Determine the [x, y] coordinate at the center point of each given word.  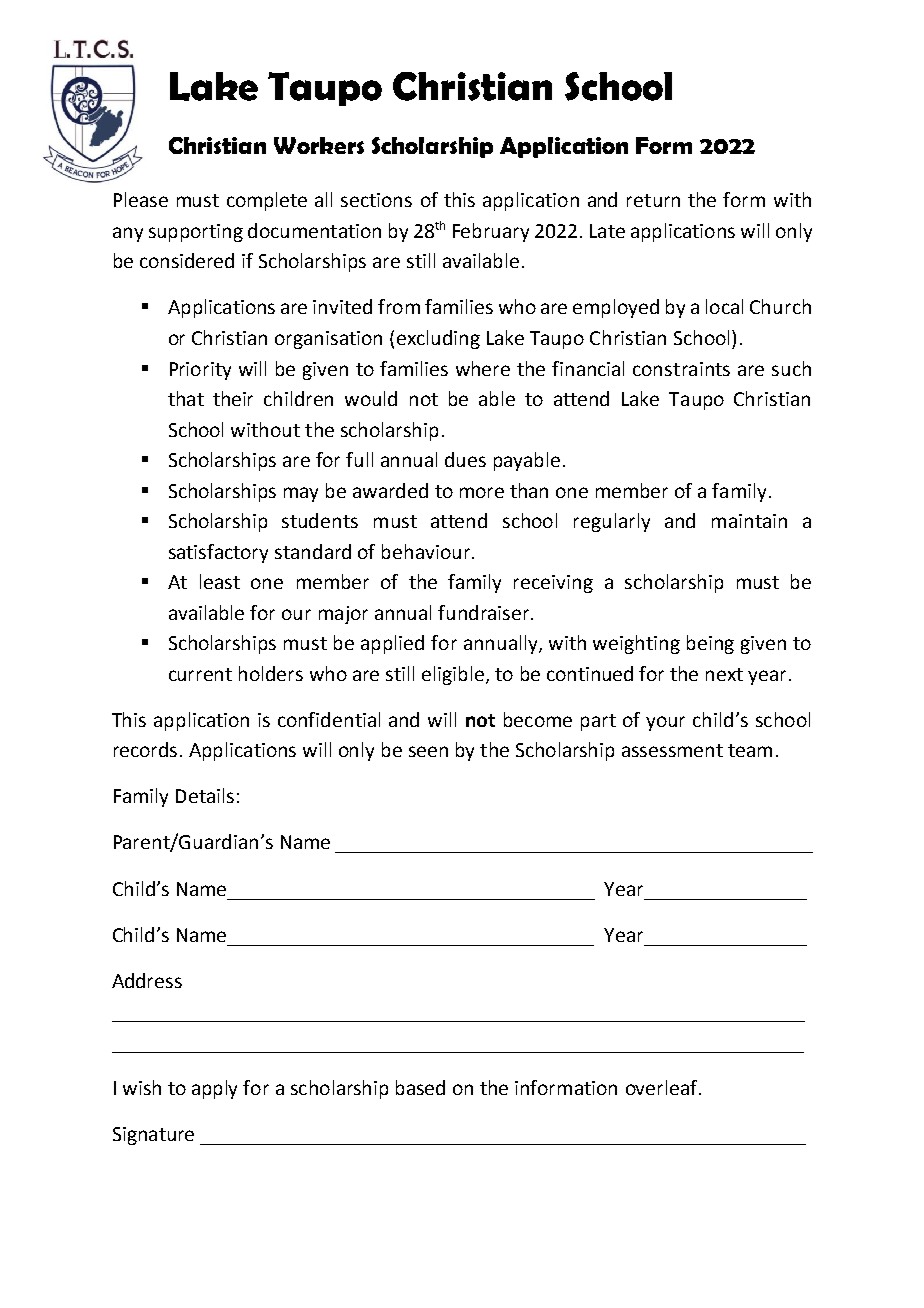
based [420, 1087]
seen [428, 751]
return [653, 200]
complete [267, 201]
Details [205, 795]
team [750, 750]
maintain [749, 521]
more [482, 492]
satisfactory [218, 553]
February [491, 232]
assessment [672, 750]
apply [214, 1089]
